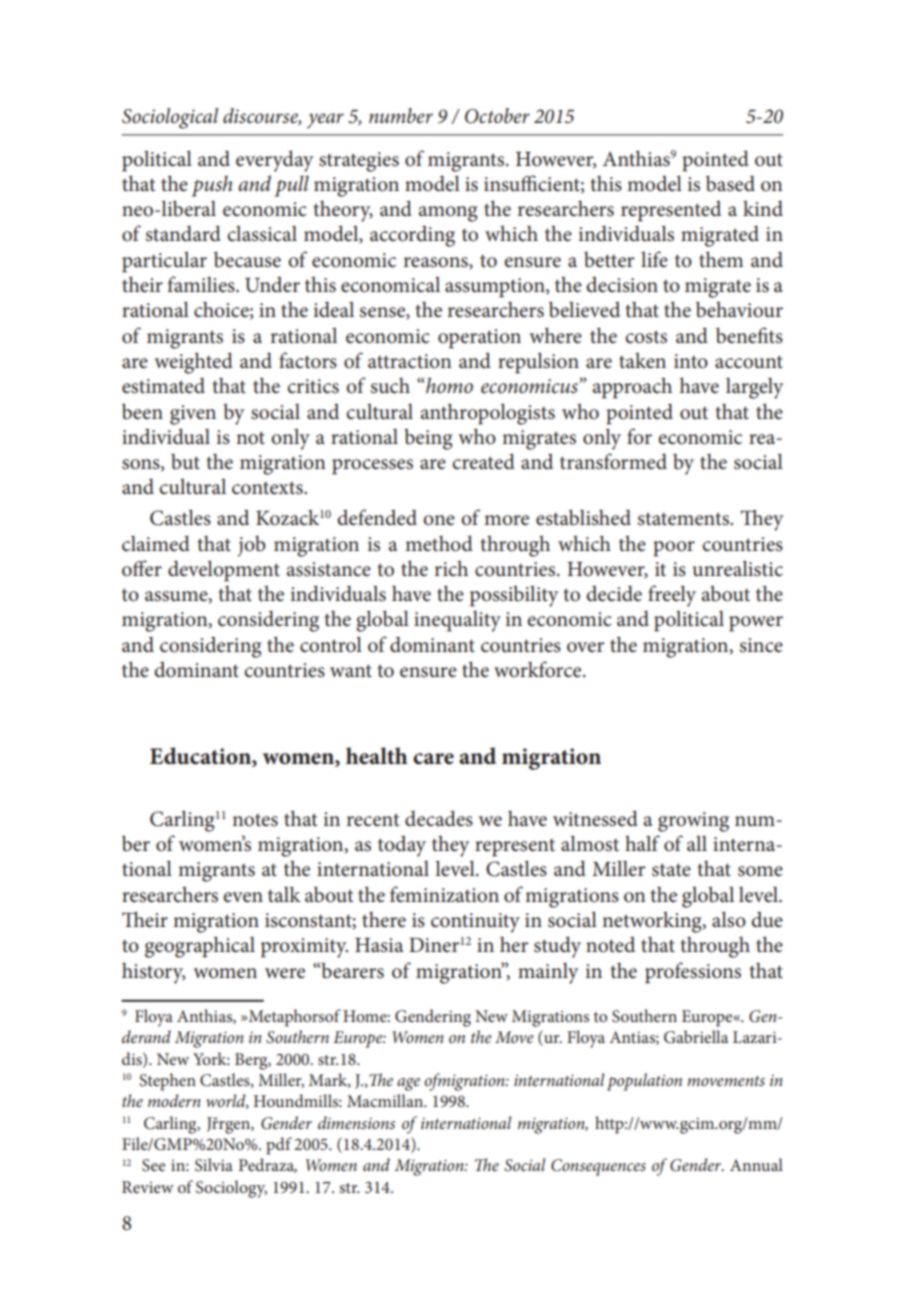 This screenshot has width=923, height=1316. I want to click on freely, so click(672, 596).
